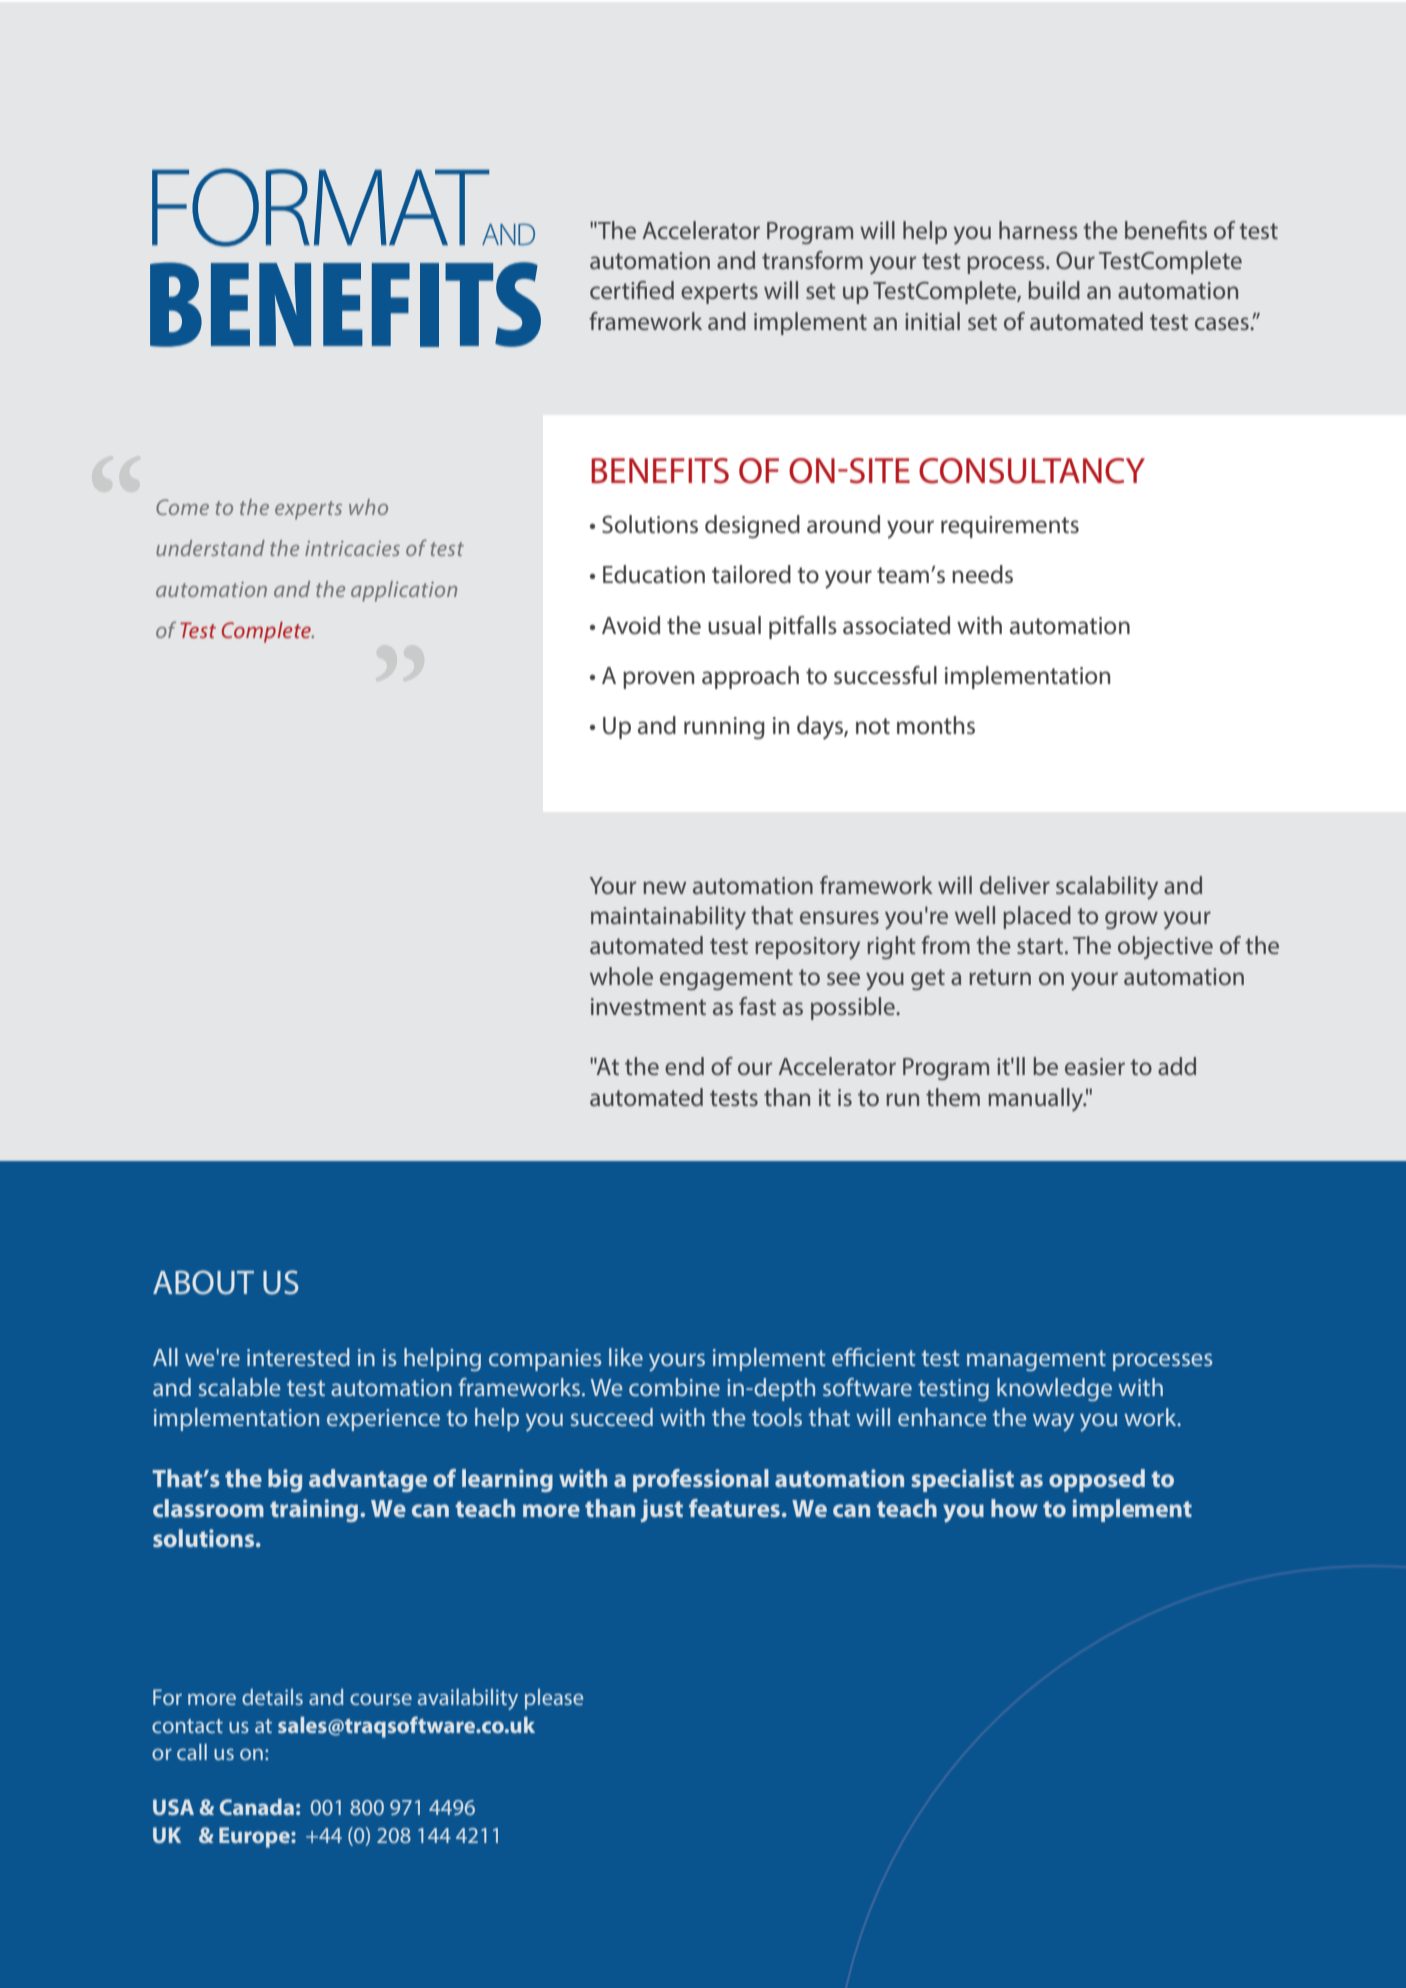  What do you see at coordinates (936, 725) in the image?
I see `months` at bounding box center [936, 725].
